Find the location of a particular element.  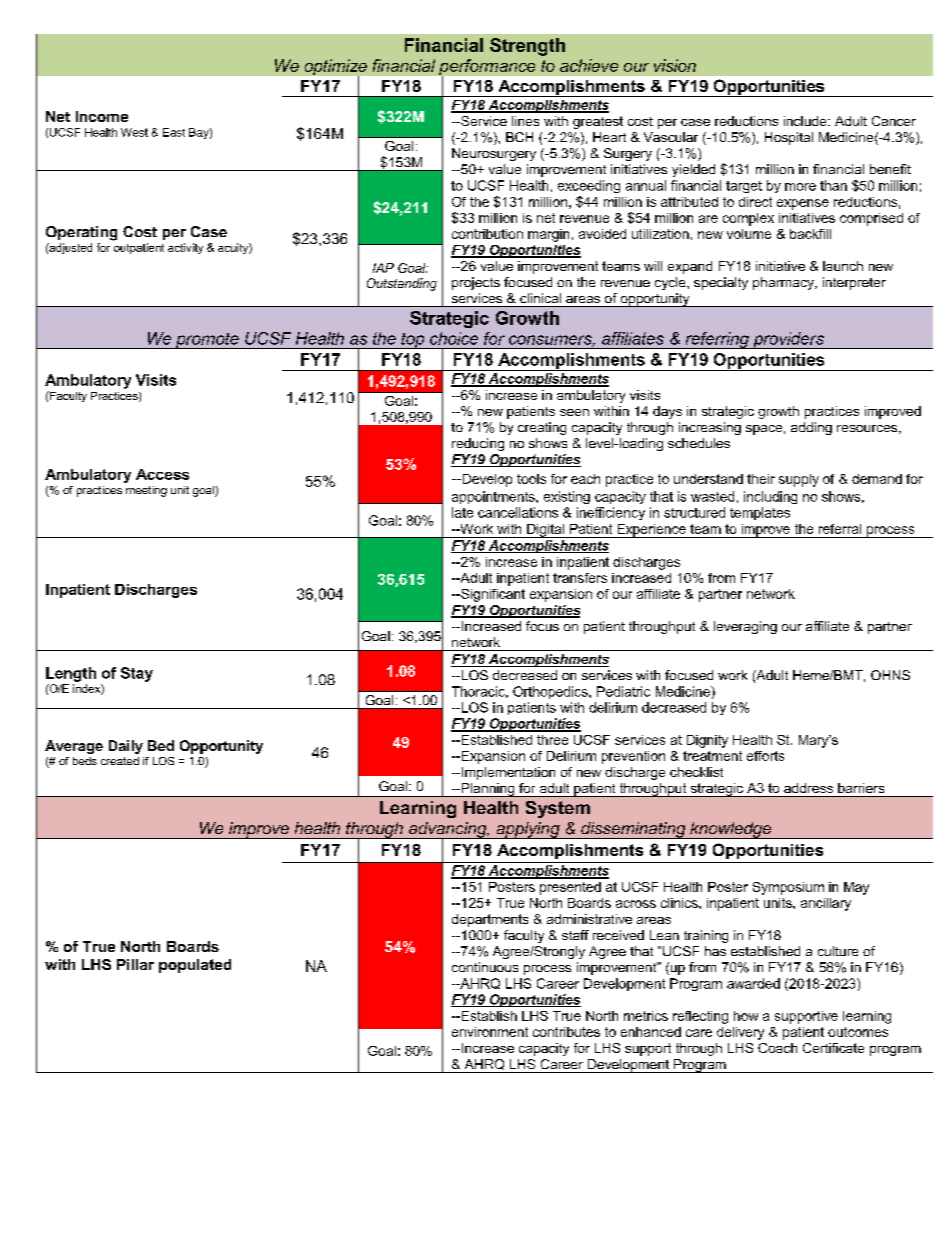

referral is located at coordinates (840, 529).
